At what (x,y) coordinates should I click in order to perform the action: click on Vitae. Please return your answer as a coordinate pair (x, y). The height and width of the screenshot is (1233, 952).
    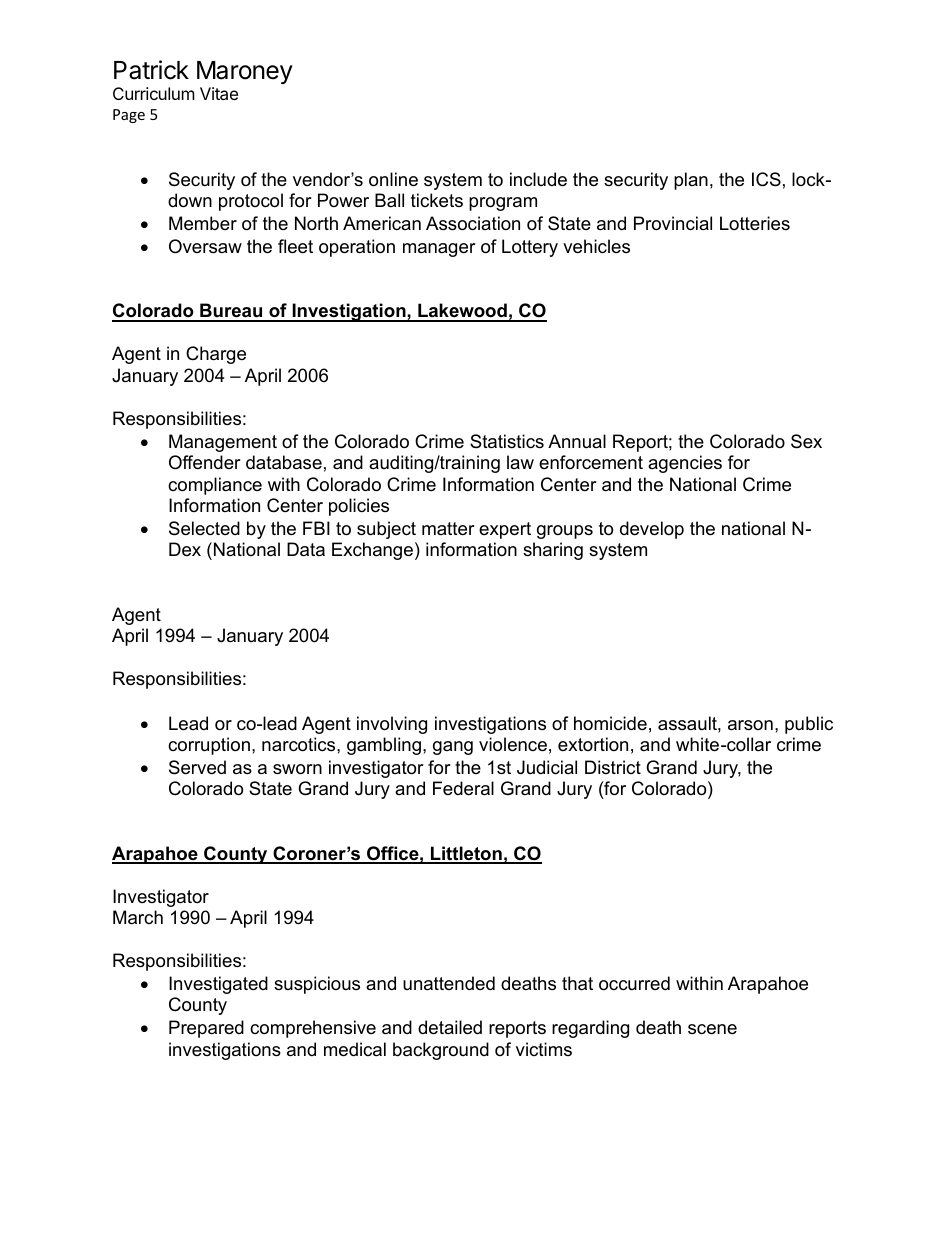
    Looking at the image, I should click on (219, 93).
